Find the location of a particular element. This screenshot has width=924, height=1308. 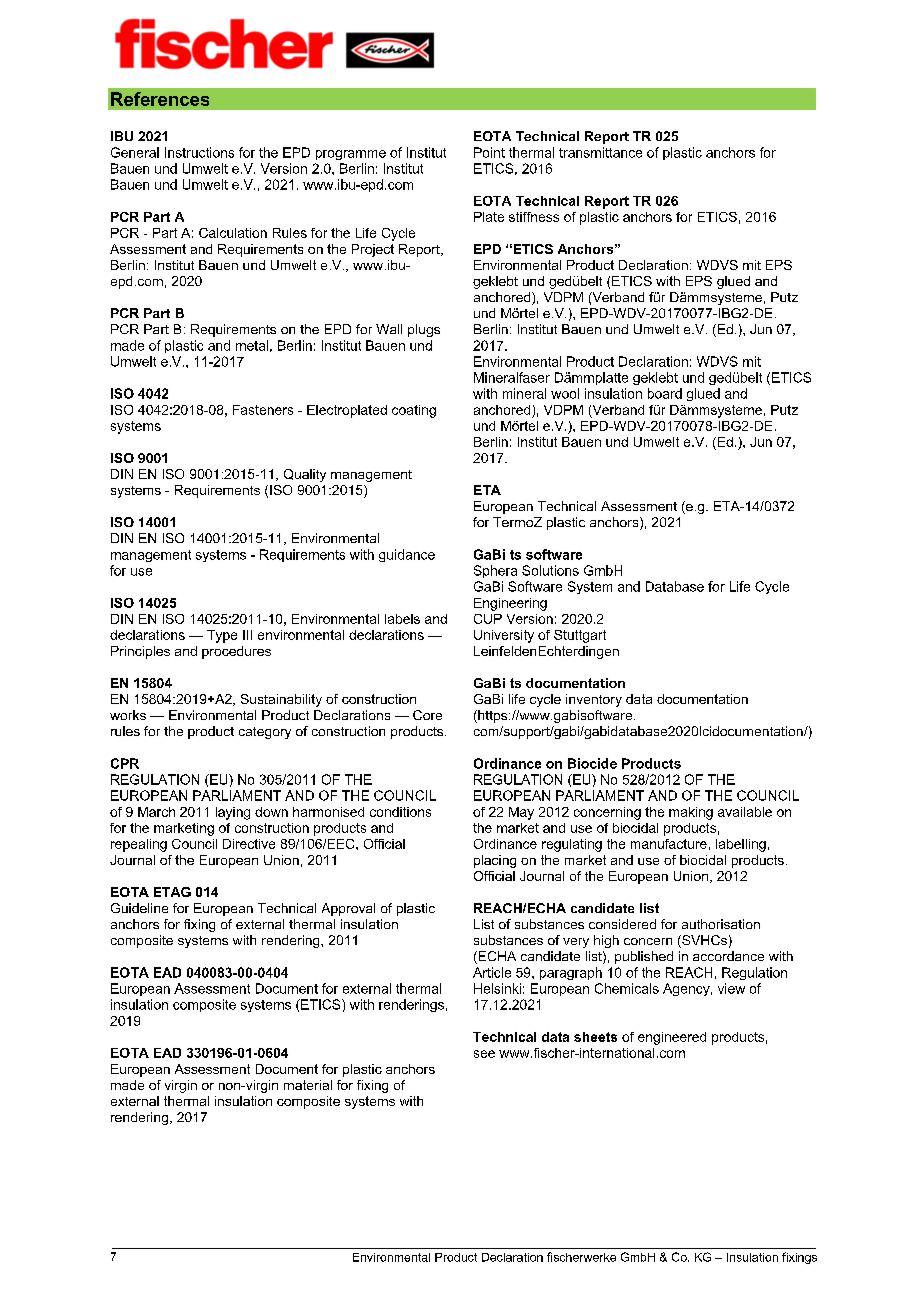

guidance is located at coordinates (407, 555).
